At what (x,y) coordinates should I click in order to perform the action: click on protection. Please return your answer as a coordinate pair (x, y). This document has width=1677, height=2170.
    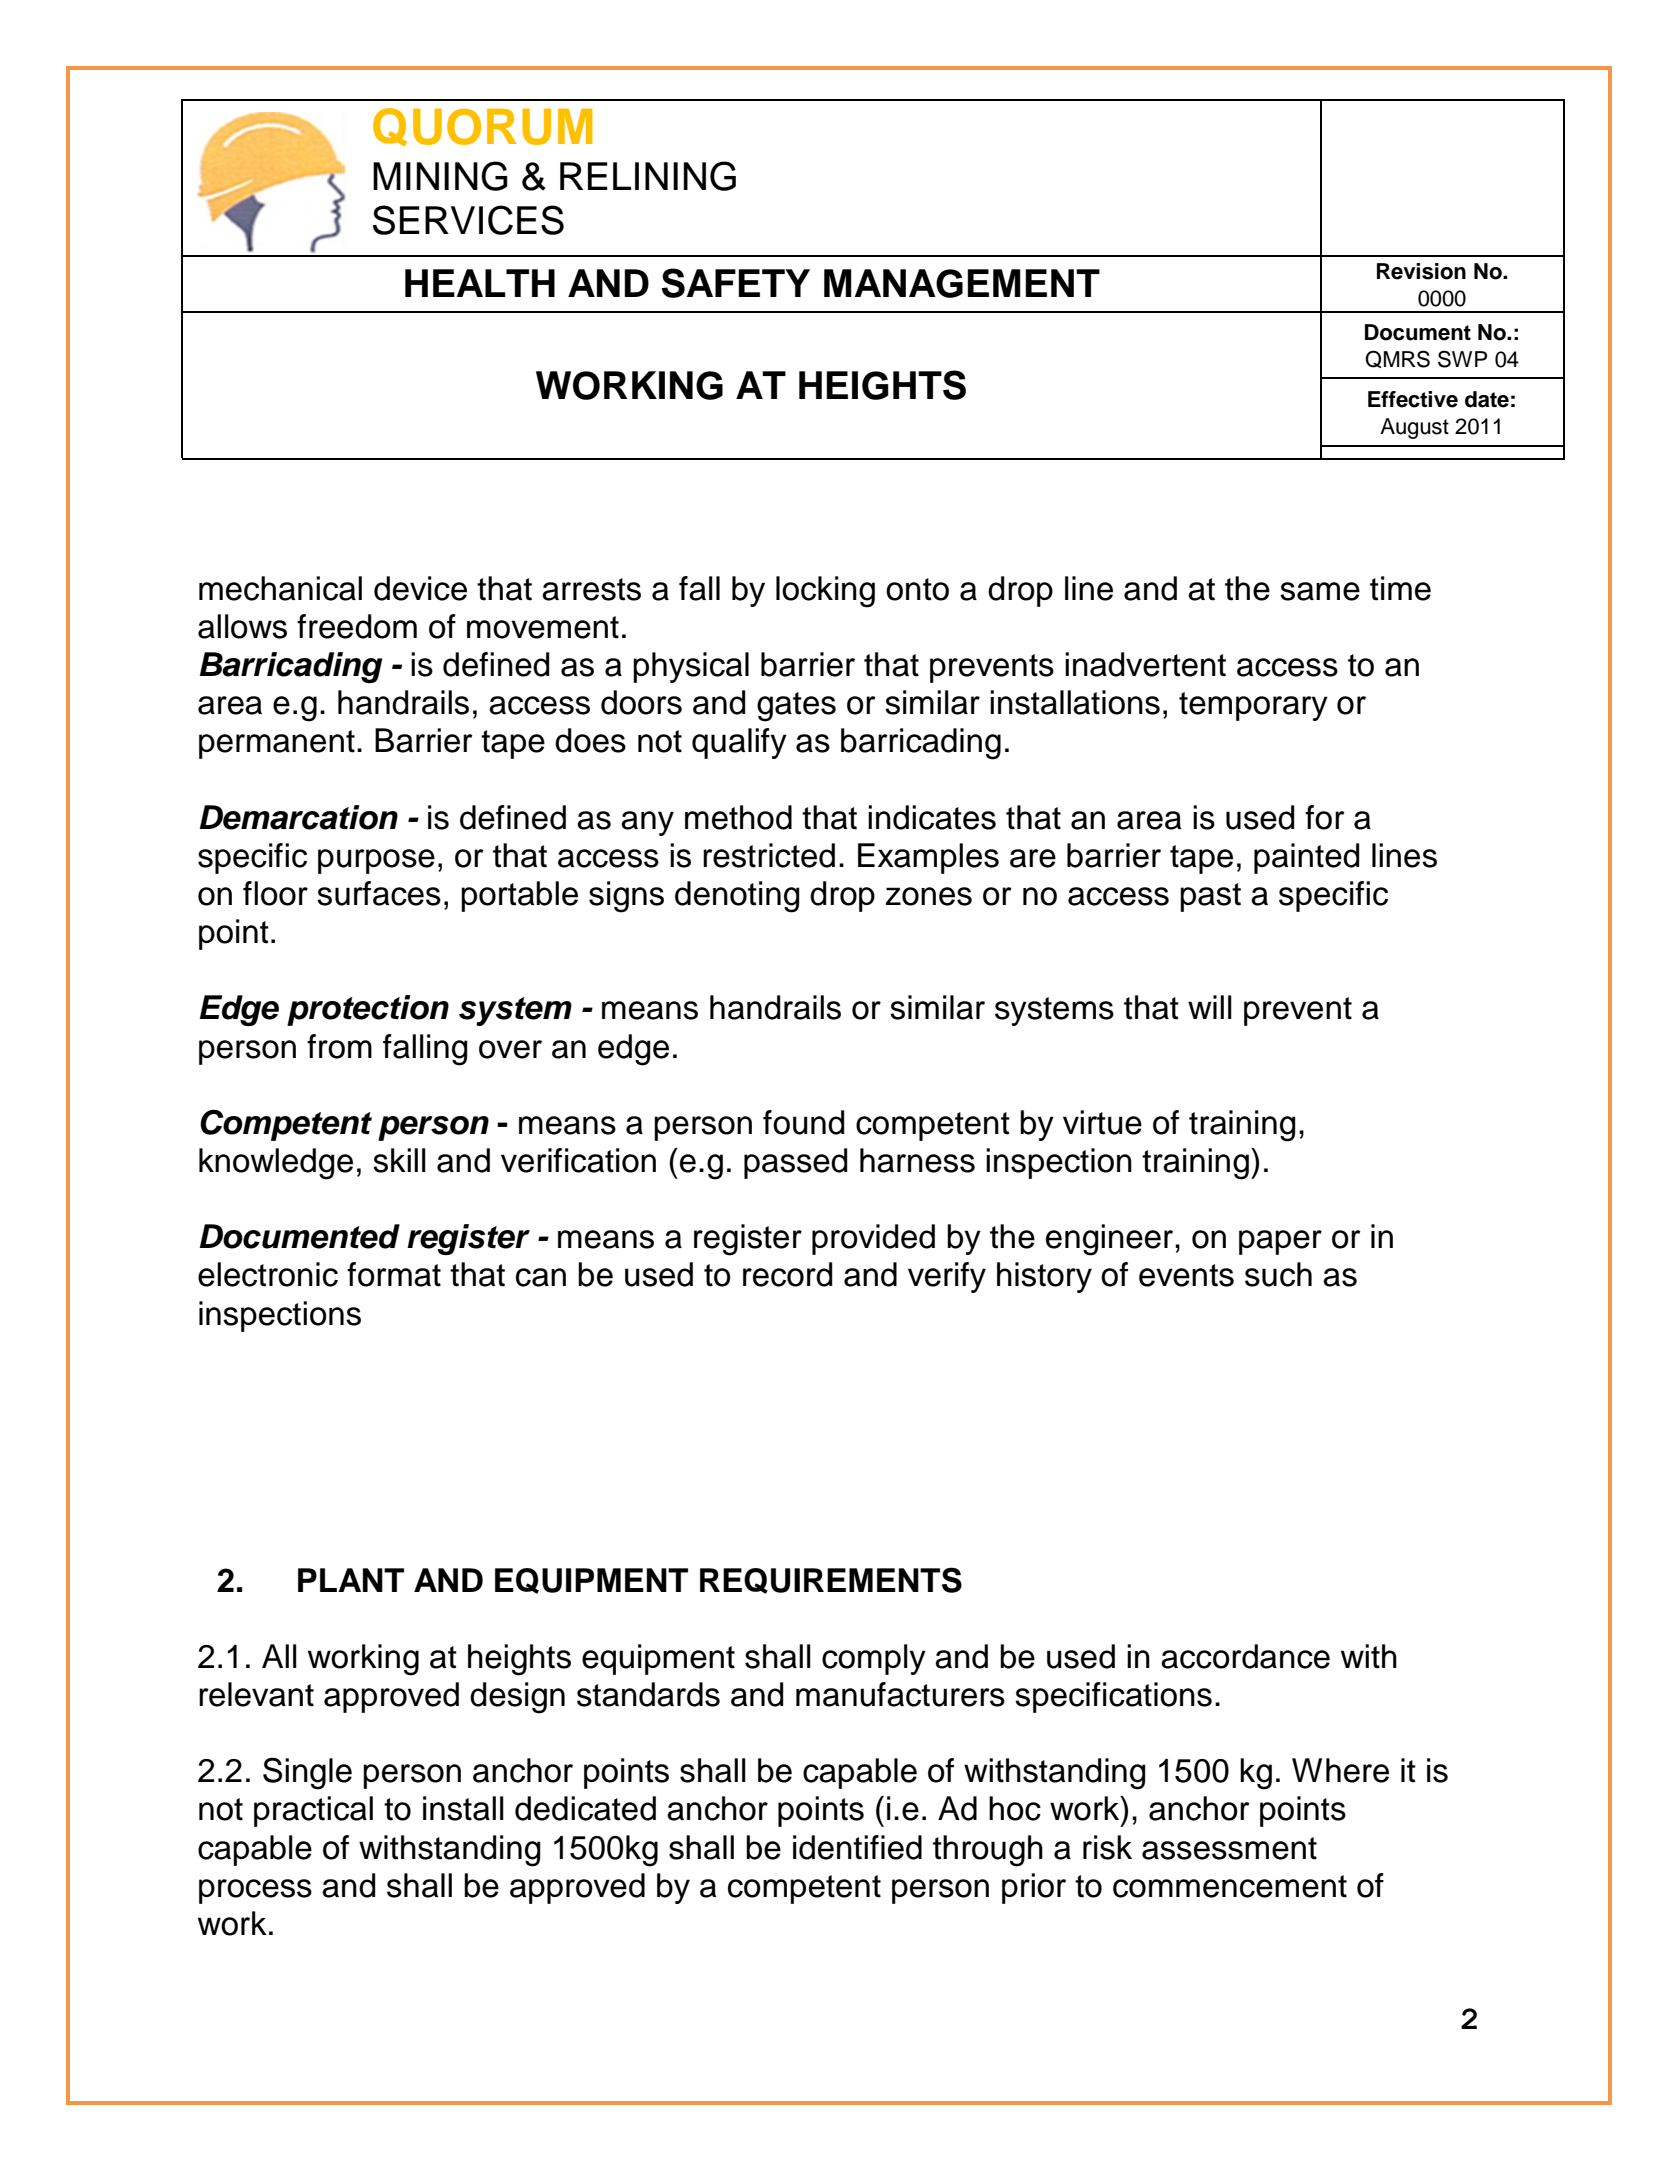
    Looking at the image, I should click on (368, 1010).
